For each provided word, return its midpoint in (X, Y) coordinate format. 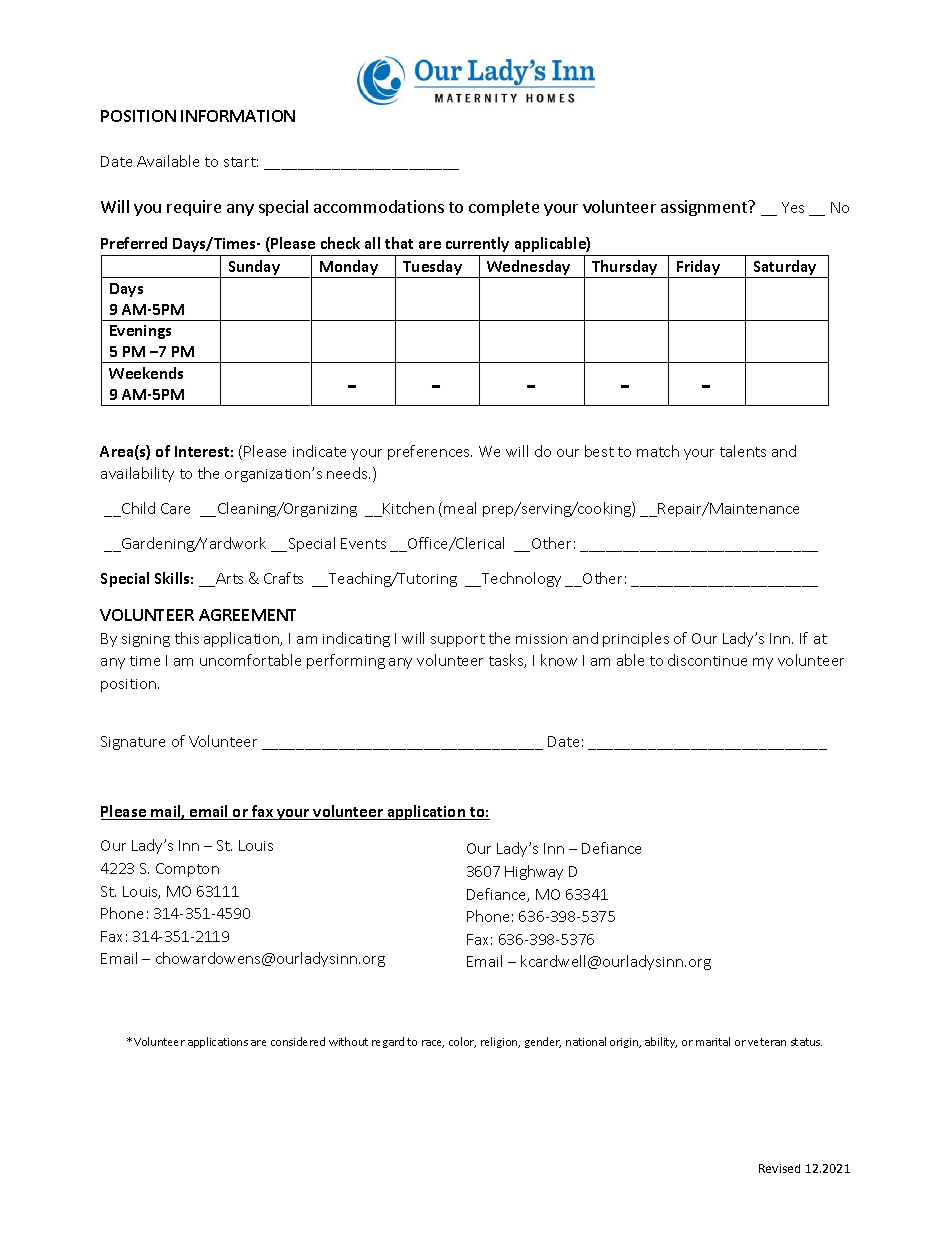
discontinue (707, 660)
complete (504, 208)
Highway (534, 872)
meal (460, 508)
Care (175, 508)
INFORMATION (238, 116)
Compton (187, 870)
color (462, 1042)
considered (298, 1041)
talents (743, 451)
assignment (705, 208)
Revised (779, 1168)
